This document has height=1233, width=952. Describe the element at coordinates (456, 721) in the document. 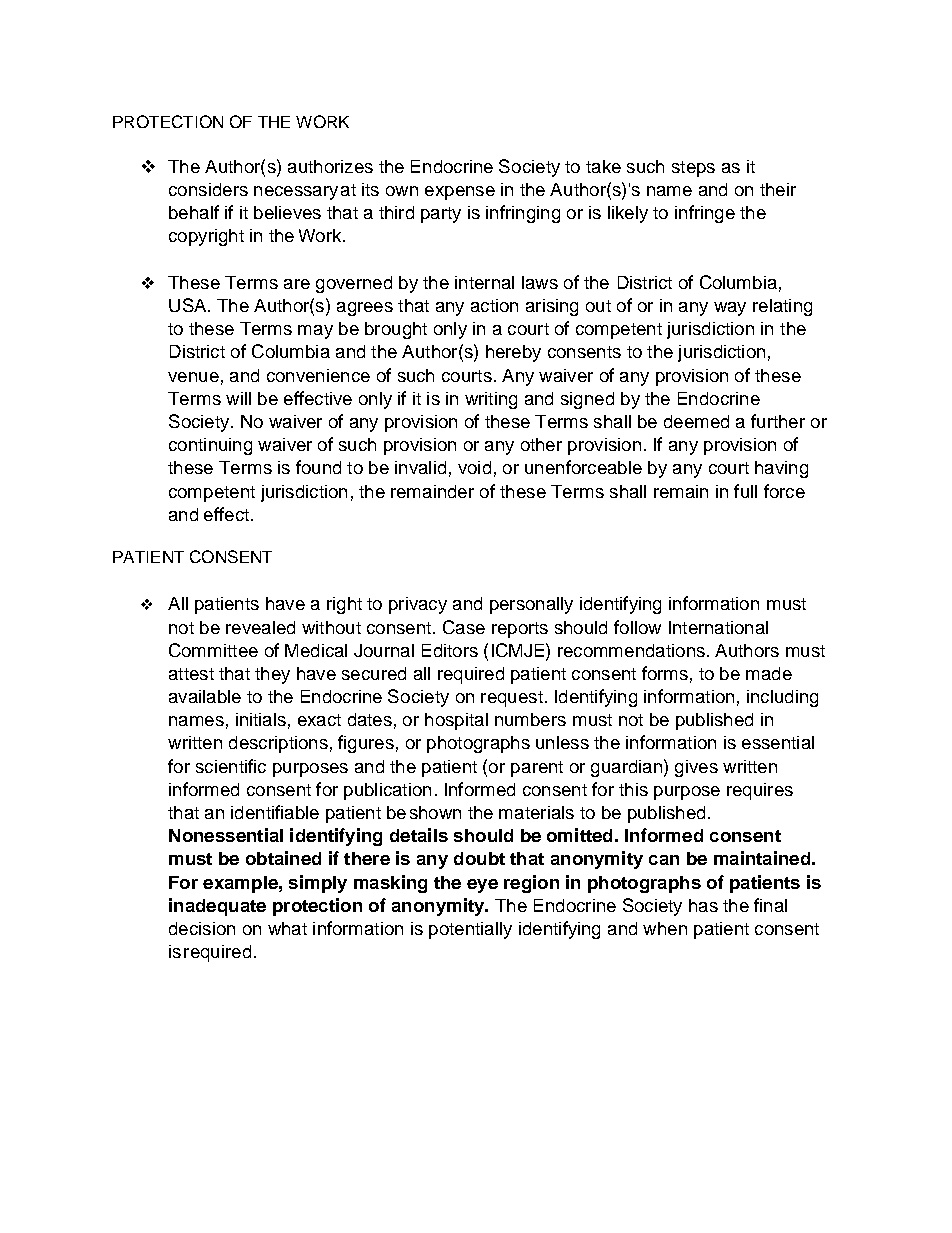

I see `hospital` at that location.
